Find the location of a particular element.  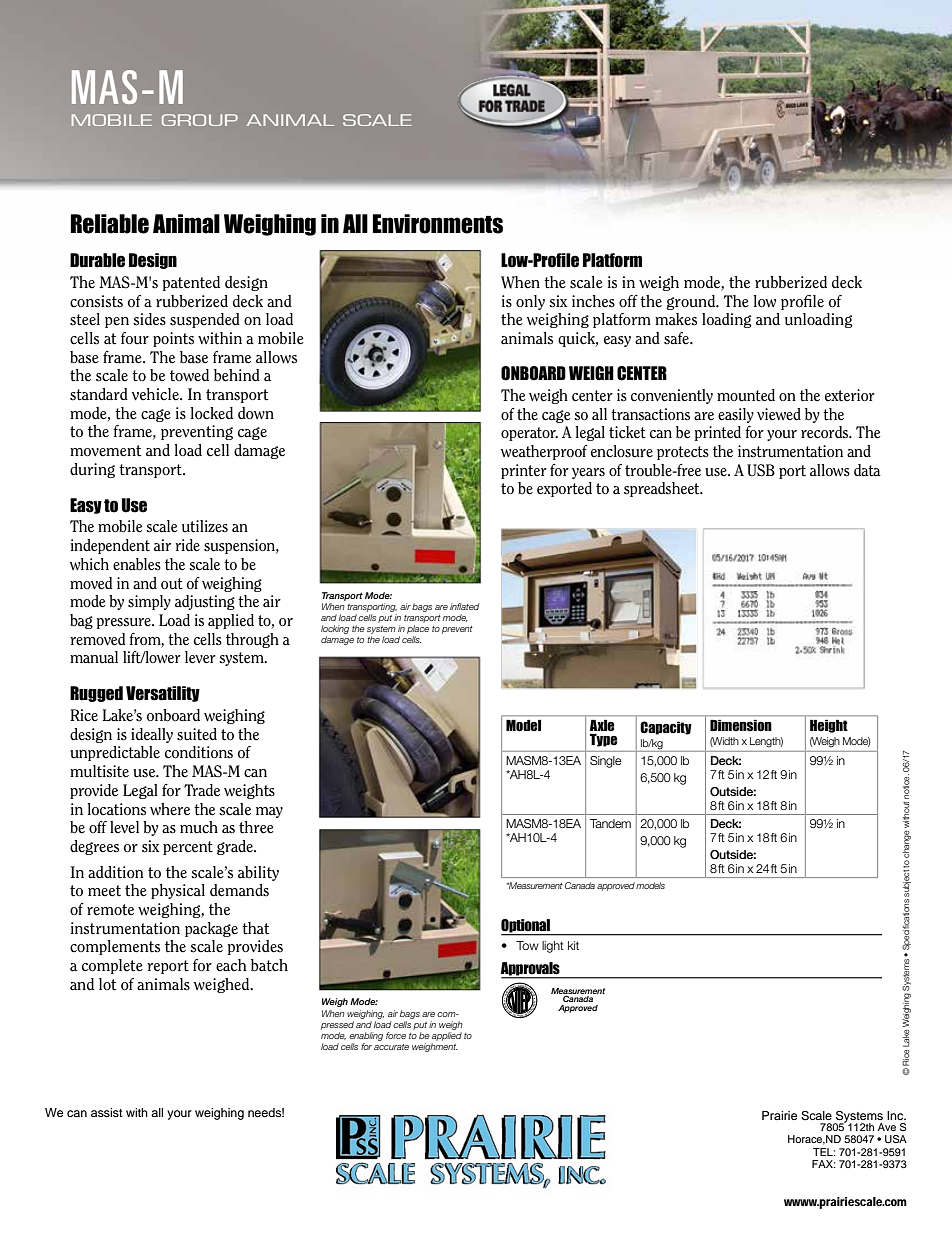

assist is located at coordinates (107, 1112).
